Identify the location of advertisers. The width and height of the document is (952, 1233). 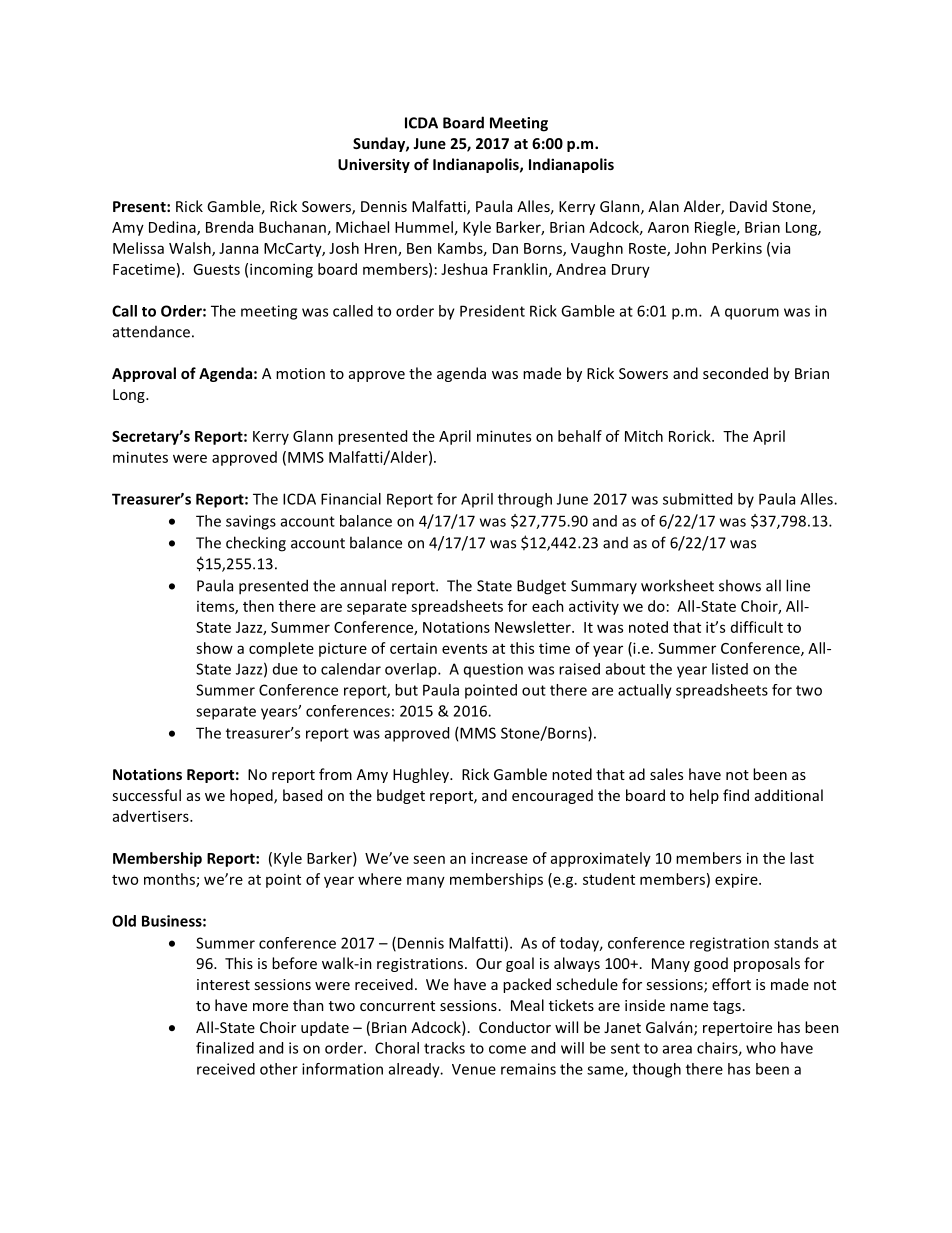
(152, 816).
